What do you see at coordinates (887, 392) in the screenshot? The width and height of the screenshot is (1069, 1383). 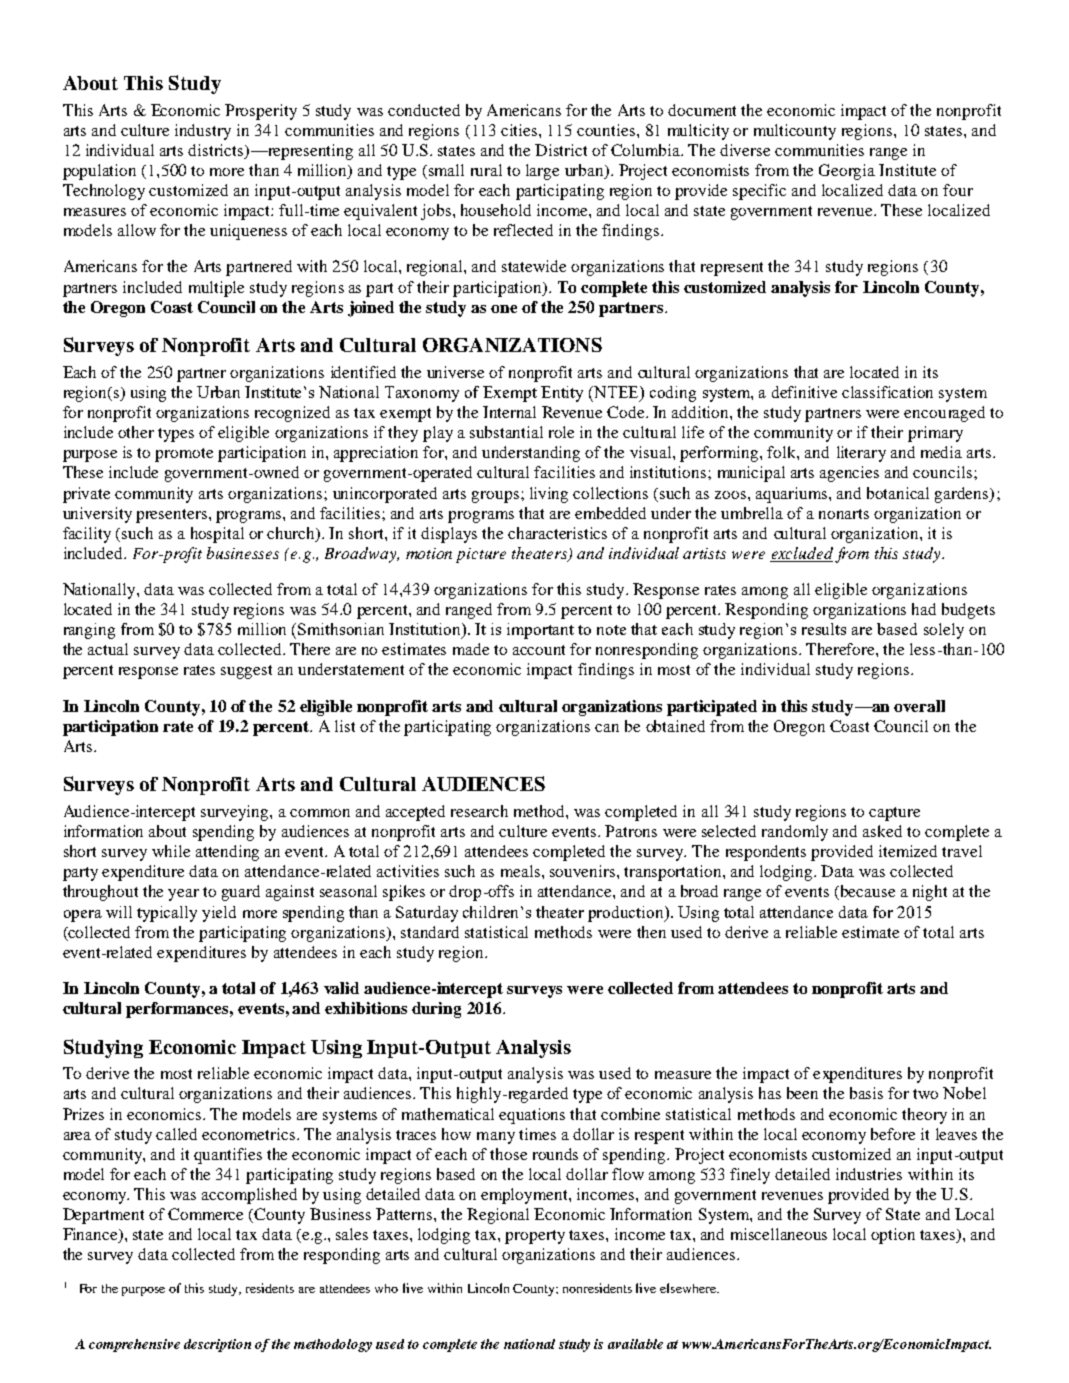 I see `classification` at bounding box center [887, 392].
